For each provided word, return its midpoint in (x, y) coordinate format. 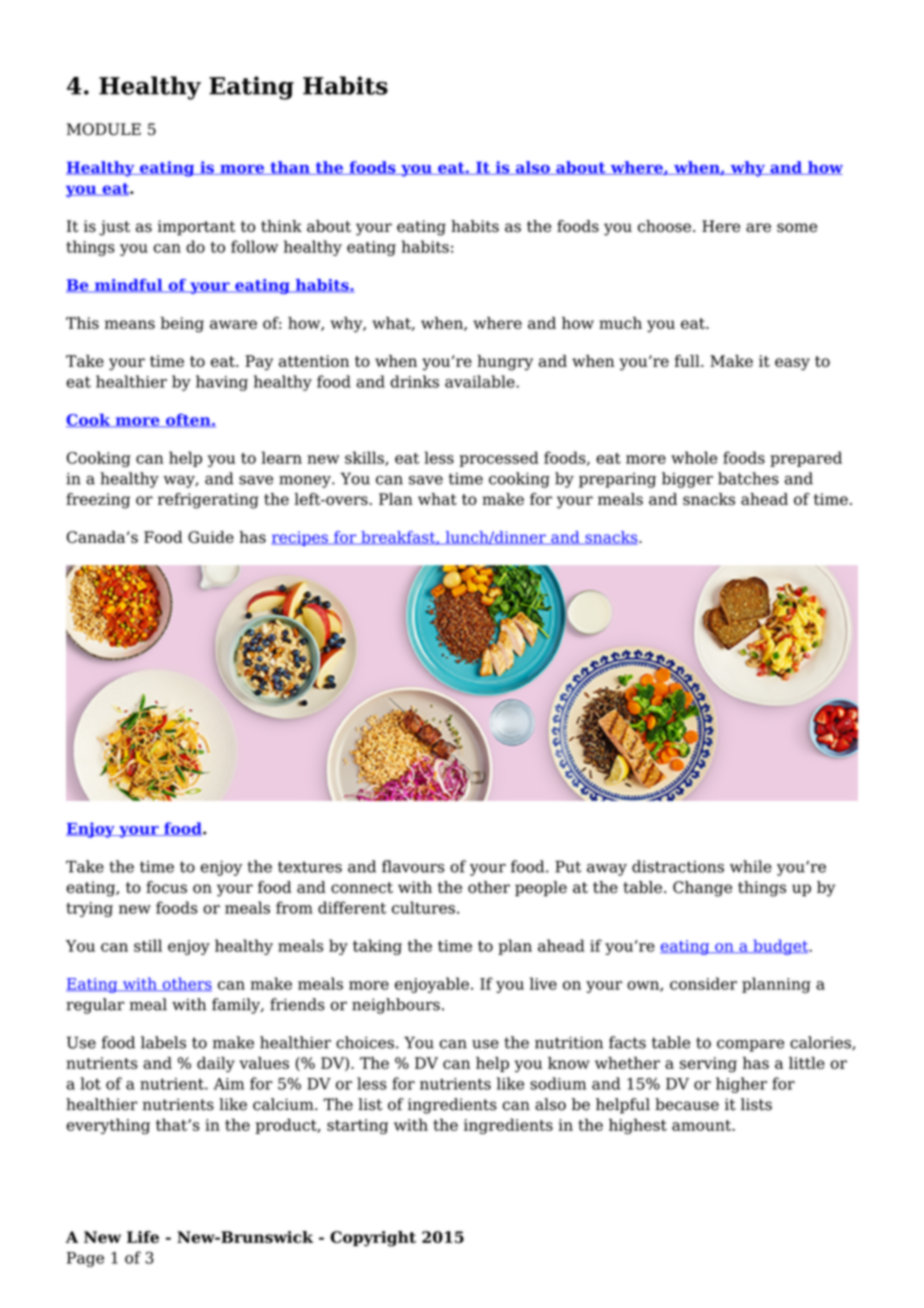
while (751, 866)
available (481, 381)
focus (166, 887)
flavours (413, 866)
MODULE (104, 129)
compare (750, 1046)
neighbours (396, 1006)
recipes (300, 538)
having (222, 383)
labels (163, 1042)
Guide (211, 537)
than (290, 168)
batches (748, 478)
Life (143, 1237)
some (797, 228)
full (688, 361)
